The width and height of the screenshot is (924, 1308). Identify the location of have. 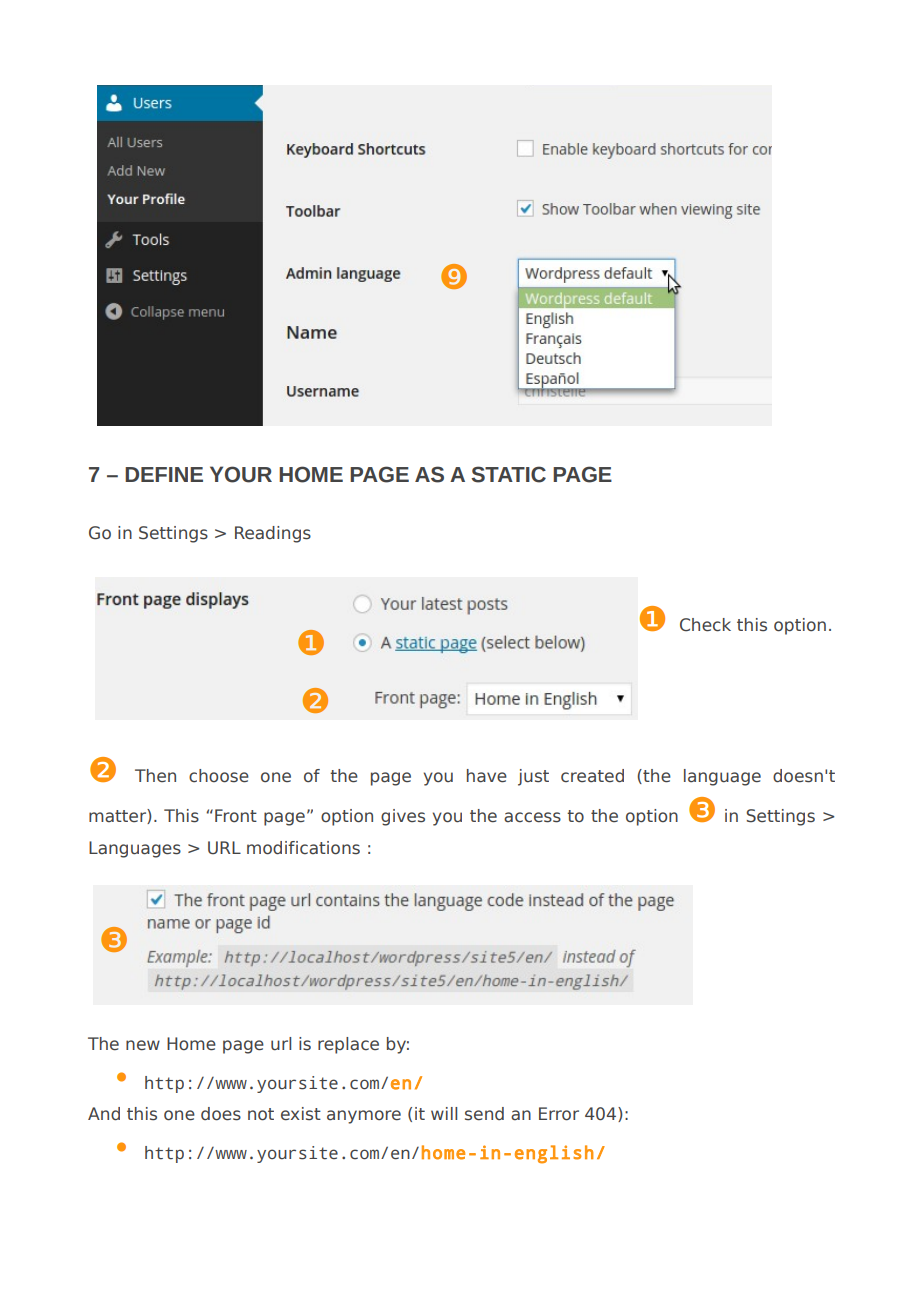
(487, 776).
